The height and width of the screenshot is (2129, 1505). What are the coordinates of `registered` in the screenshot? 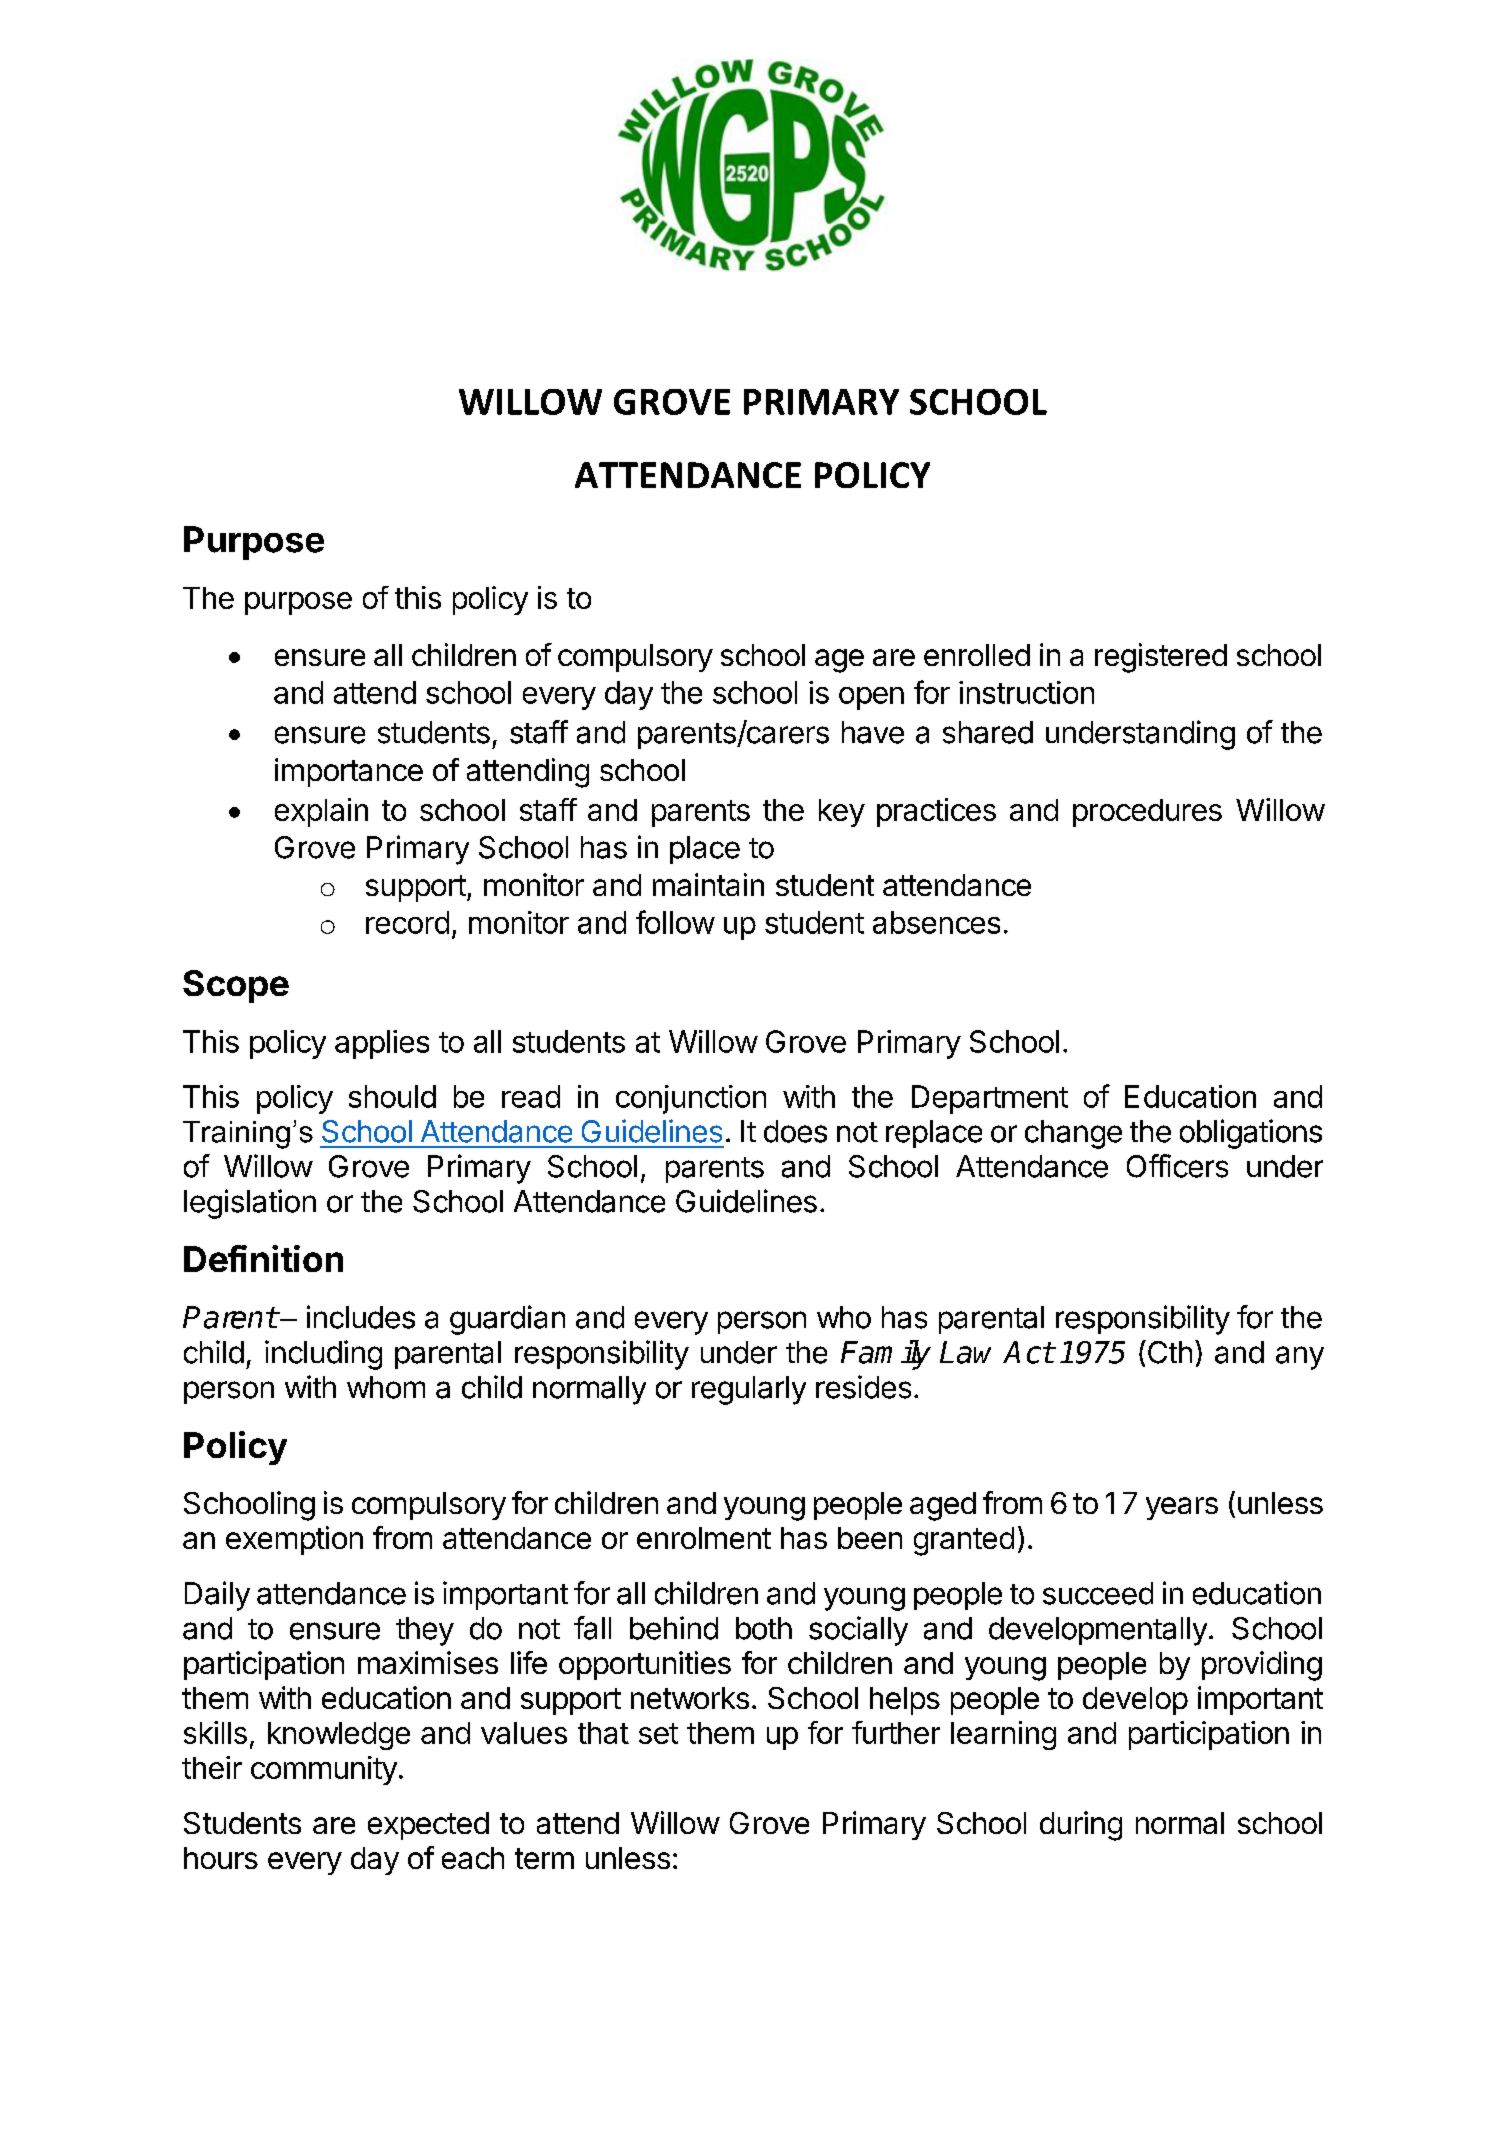 It's located at (1161, 658).
